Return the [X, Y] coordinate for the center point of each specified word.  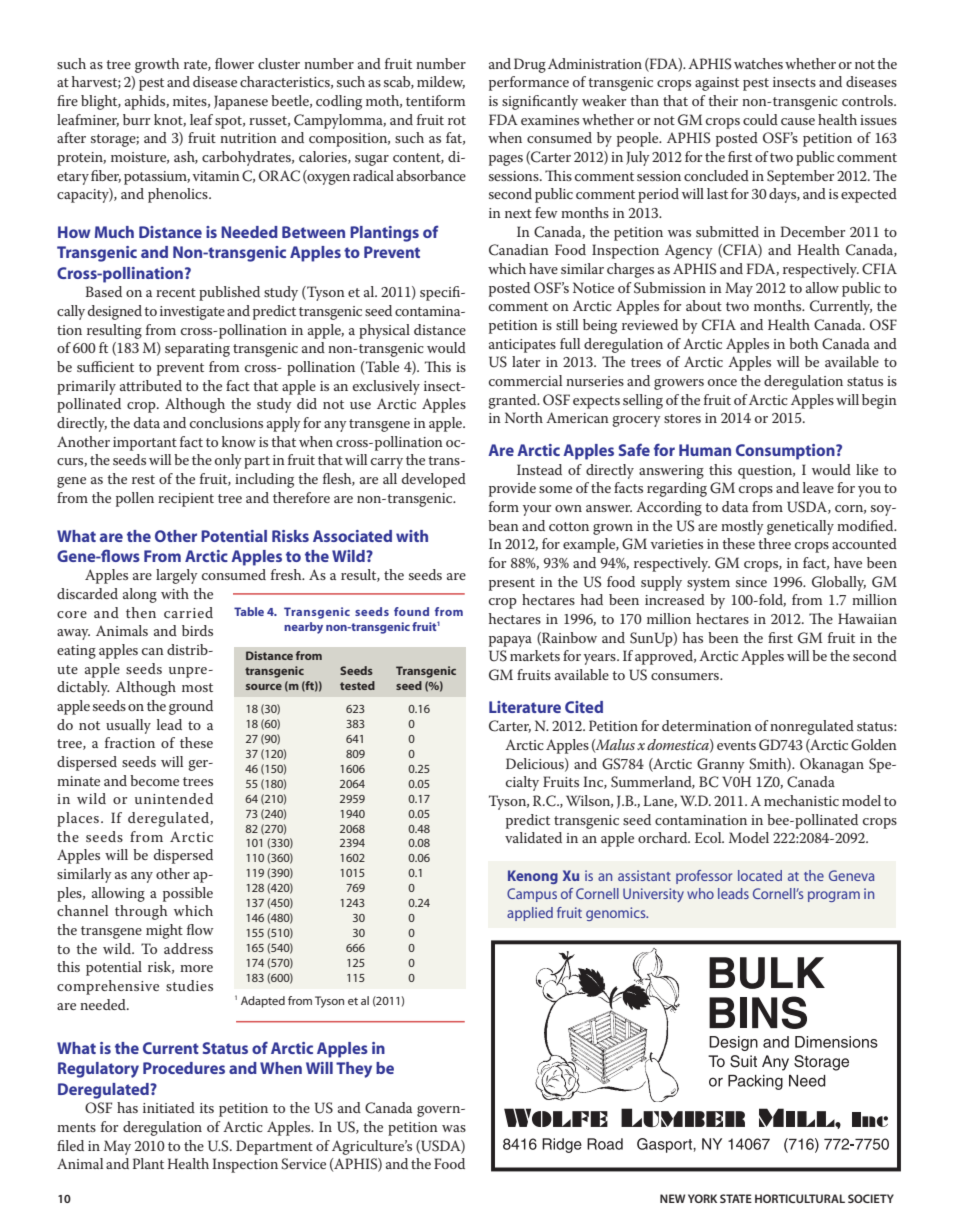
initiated [169, 1107]
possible [188, 894]
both [803, 343]
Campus [532, 895]
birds [197, 630]
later [526, 361]
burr [136, 119]
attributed [151, 385]
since [751, 582]
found [411, 611]
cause [798, 121]
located [760, 875]
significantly [540, 102]
